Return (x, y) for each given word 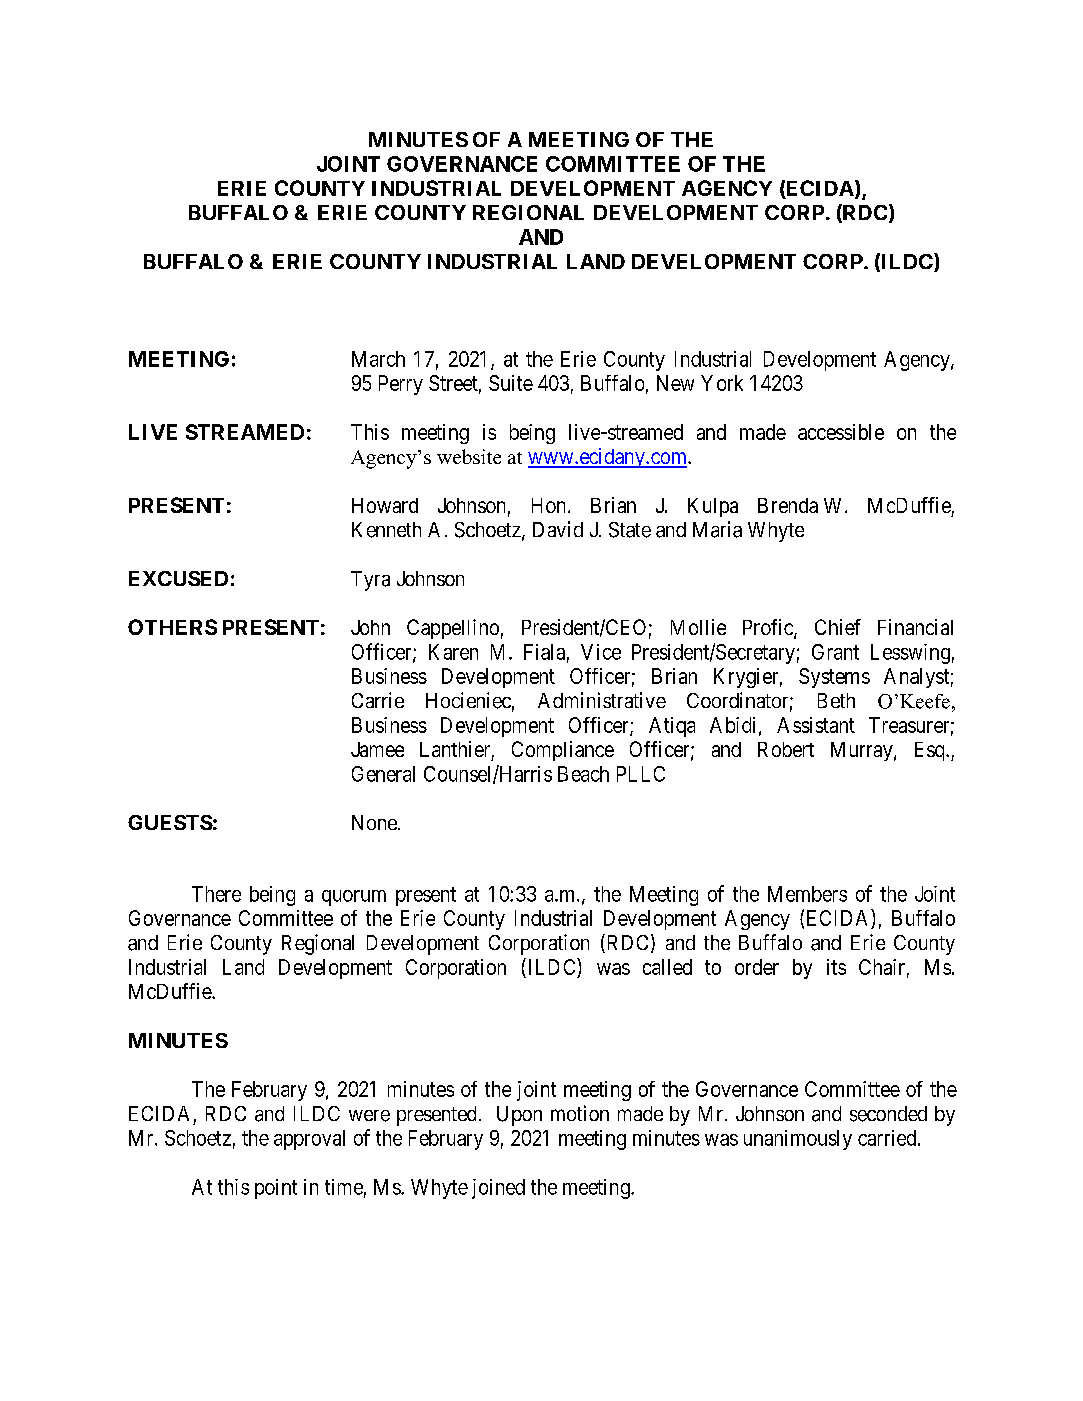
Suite (511, 383)
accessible (841, 432)
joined (498, 1189)
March (378, 359)
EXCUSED (178, 578)
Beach (583, 774)
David (558, 529)
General (383, 774)
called (667, 967)
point (276, 1189)
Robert (786, 749)
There (216, 894)
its (836, 967)
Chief (838, 627)
